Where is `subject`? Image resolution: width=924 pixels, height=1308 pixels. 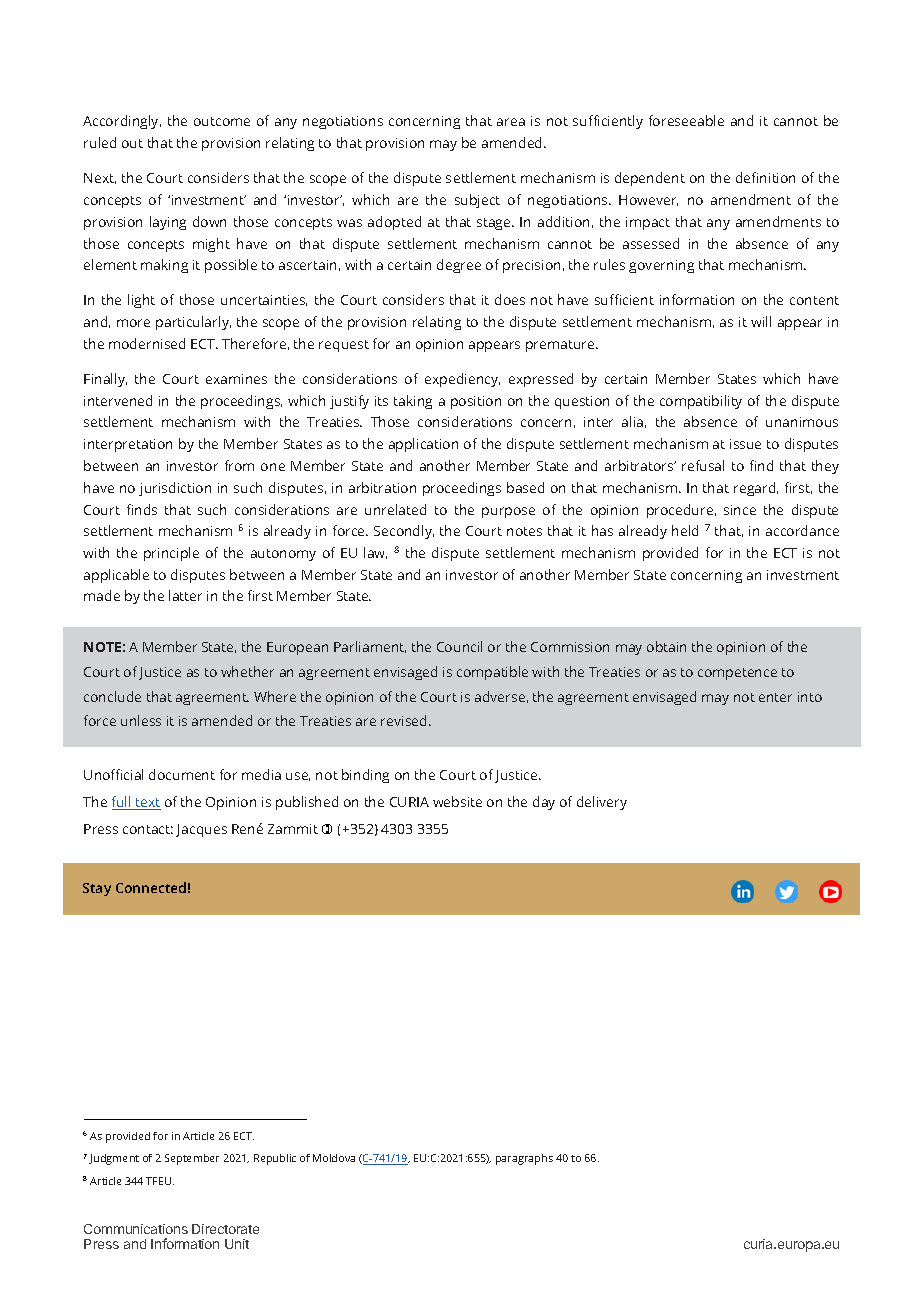
subject is located at coordinates (477, 201).
